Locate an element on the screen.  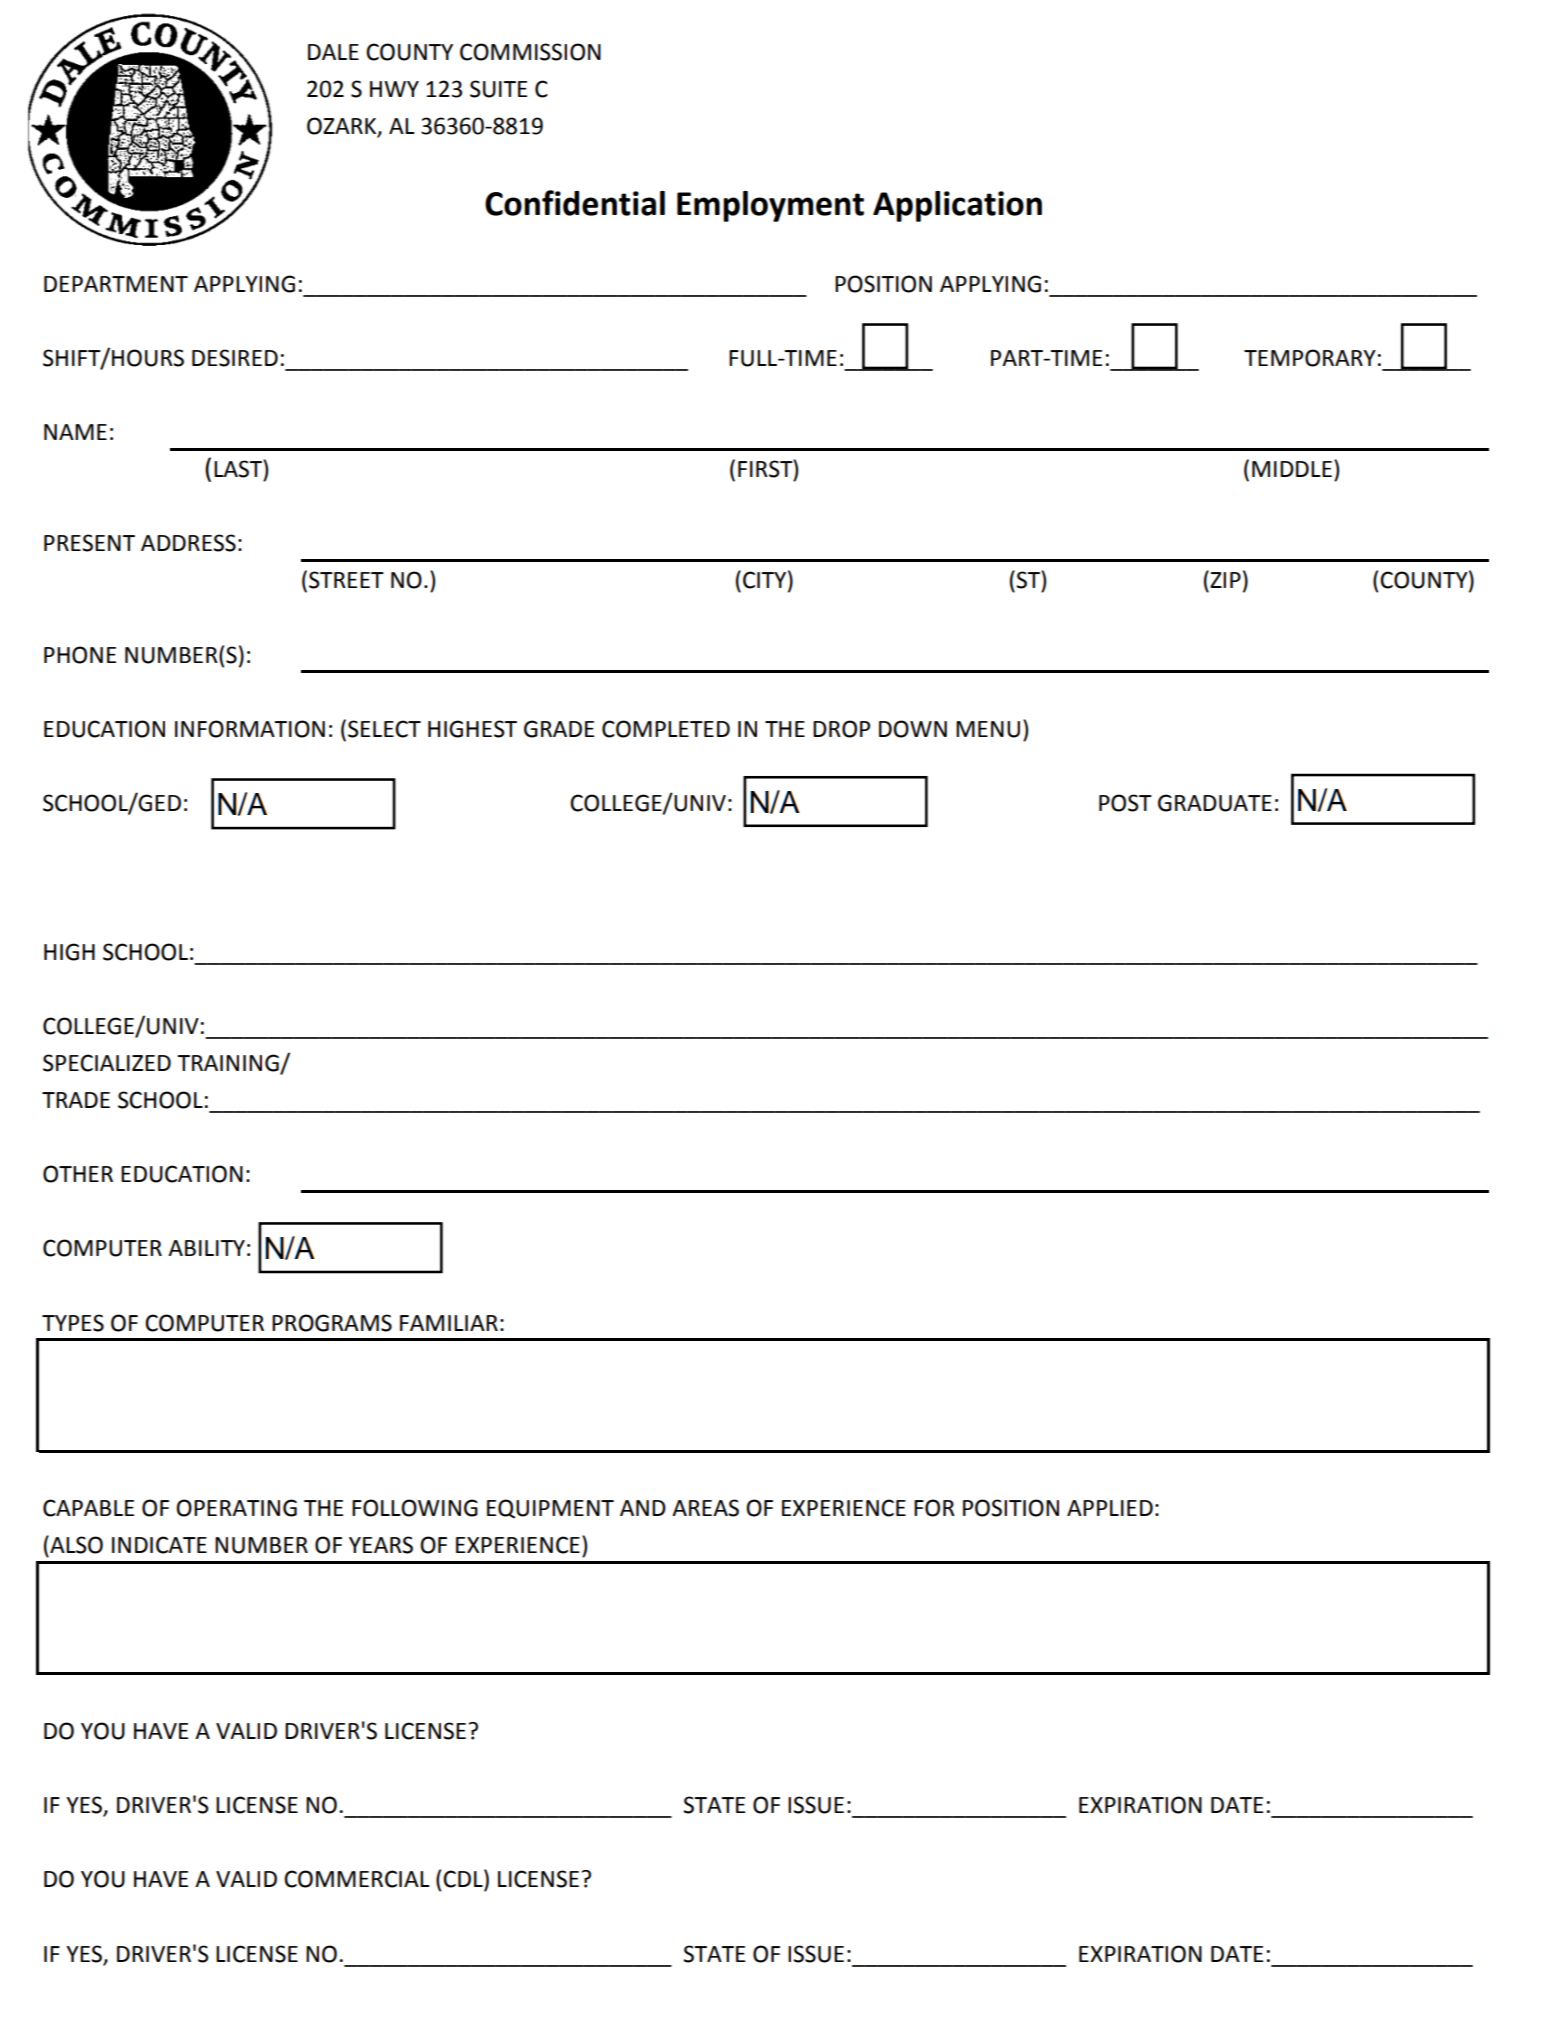
APPLIED is located at coordinates (1110, 1508).
